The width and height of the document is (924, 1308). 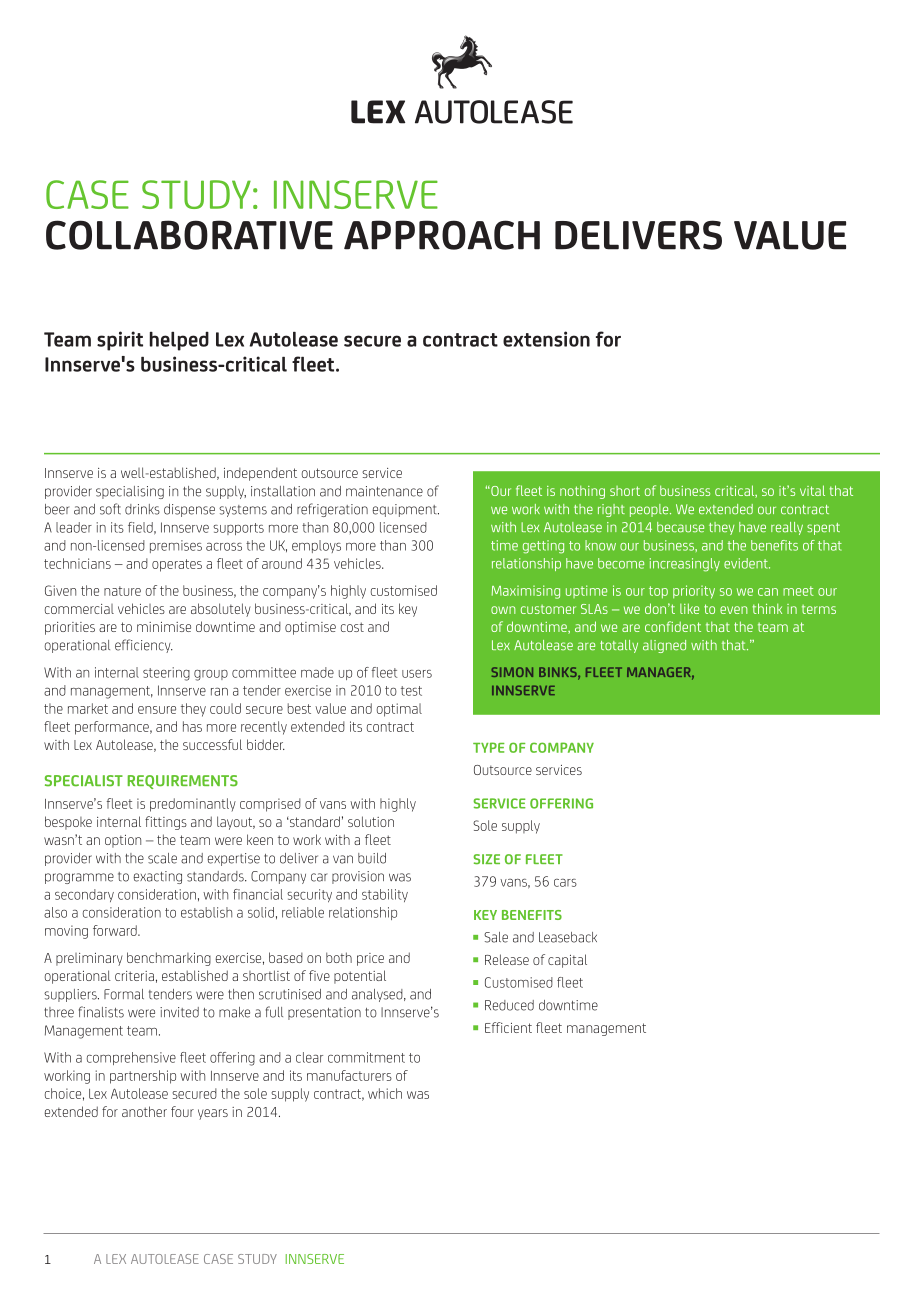 I want to click on exacting, so click(x=158, y=877).
